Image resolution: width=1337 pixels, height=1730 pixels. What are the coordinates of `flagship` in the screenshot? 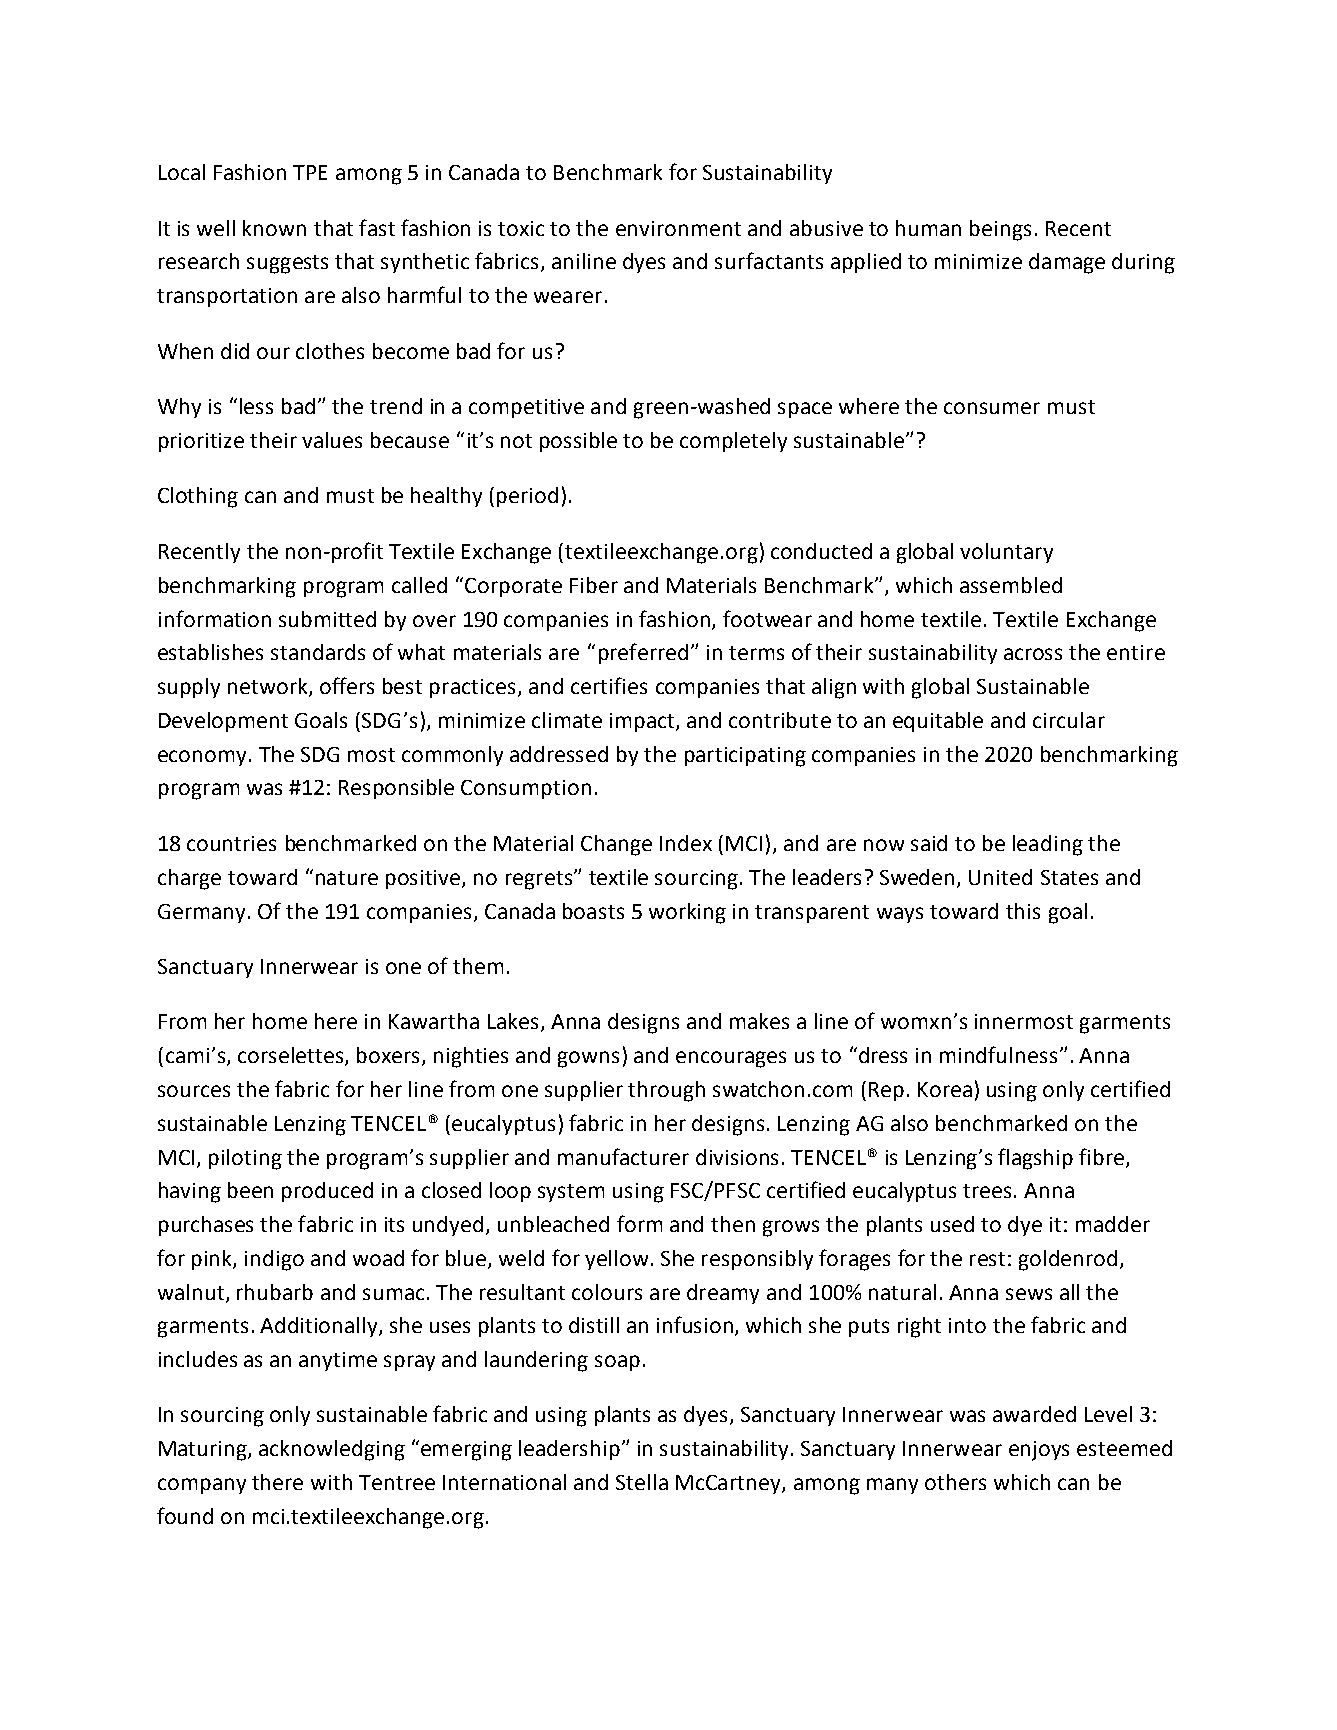 It's located at (1035, 1159).
